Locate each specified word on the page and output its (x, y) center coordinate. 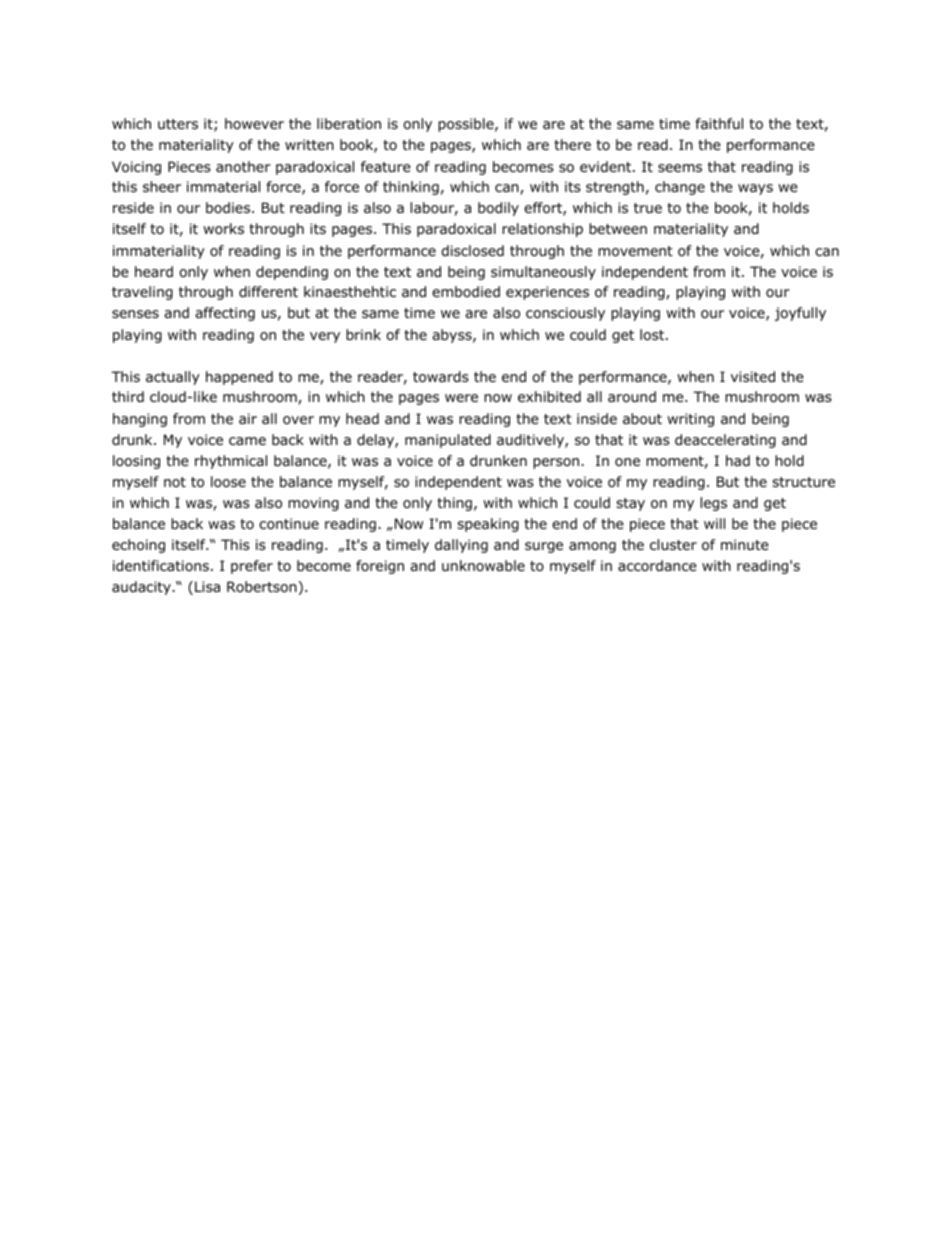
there (572, 144)
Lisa (207, 586)
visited (753, 376)
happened (239, 378)
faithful (719, 123)
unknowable (483, 565)
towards (441, 377)
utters (178, 124)
